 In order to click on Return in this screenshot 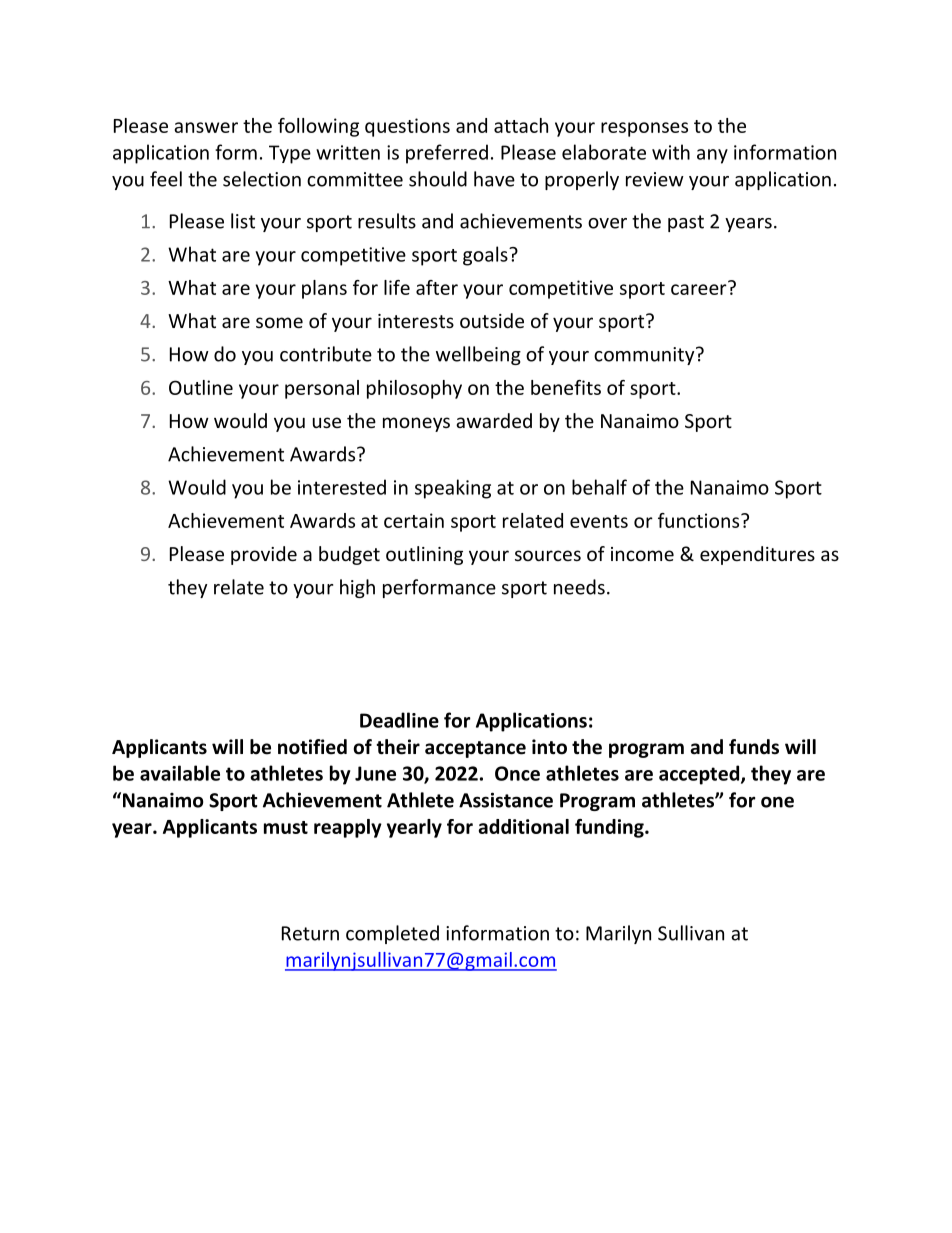, I will do `click(310, 933)`.
